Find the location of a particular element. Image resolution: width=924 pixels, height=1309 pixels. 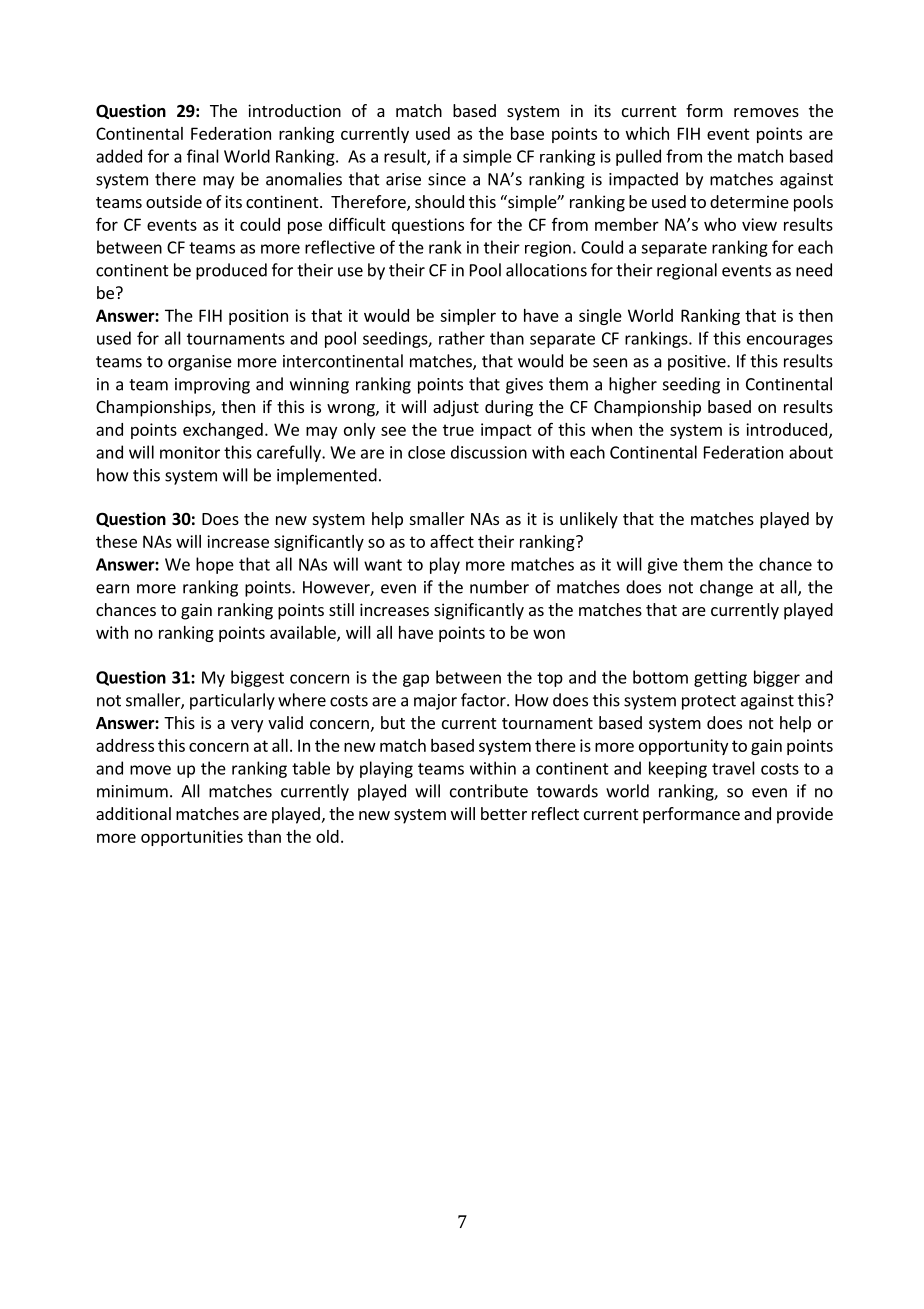

better is located at coordinates (504, 813).
